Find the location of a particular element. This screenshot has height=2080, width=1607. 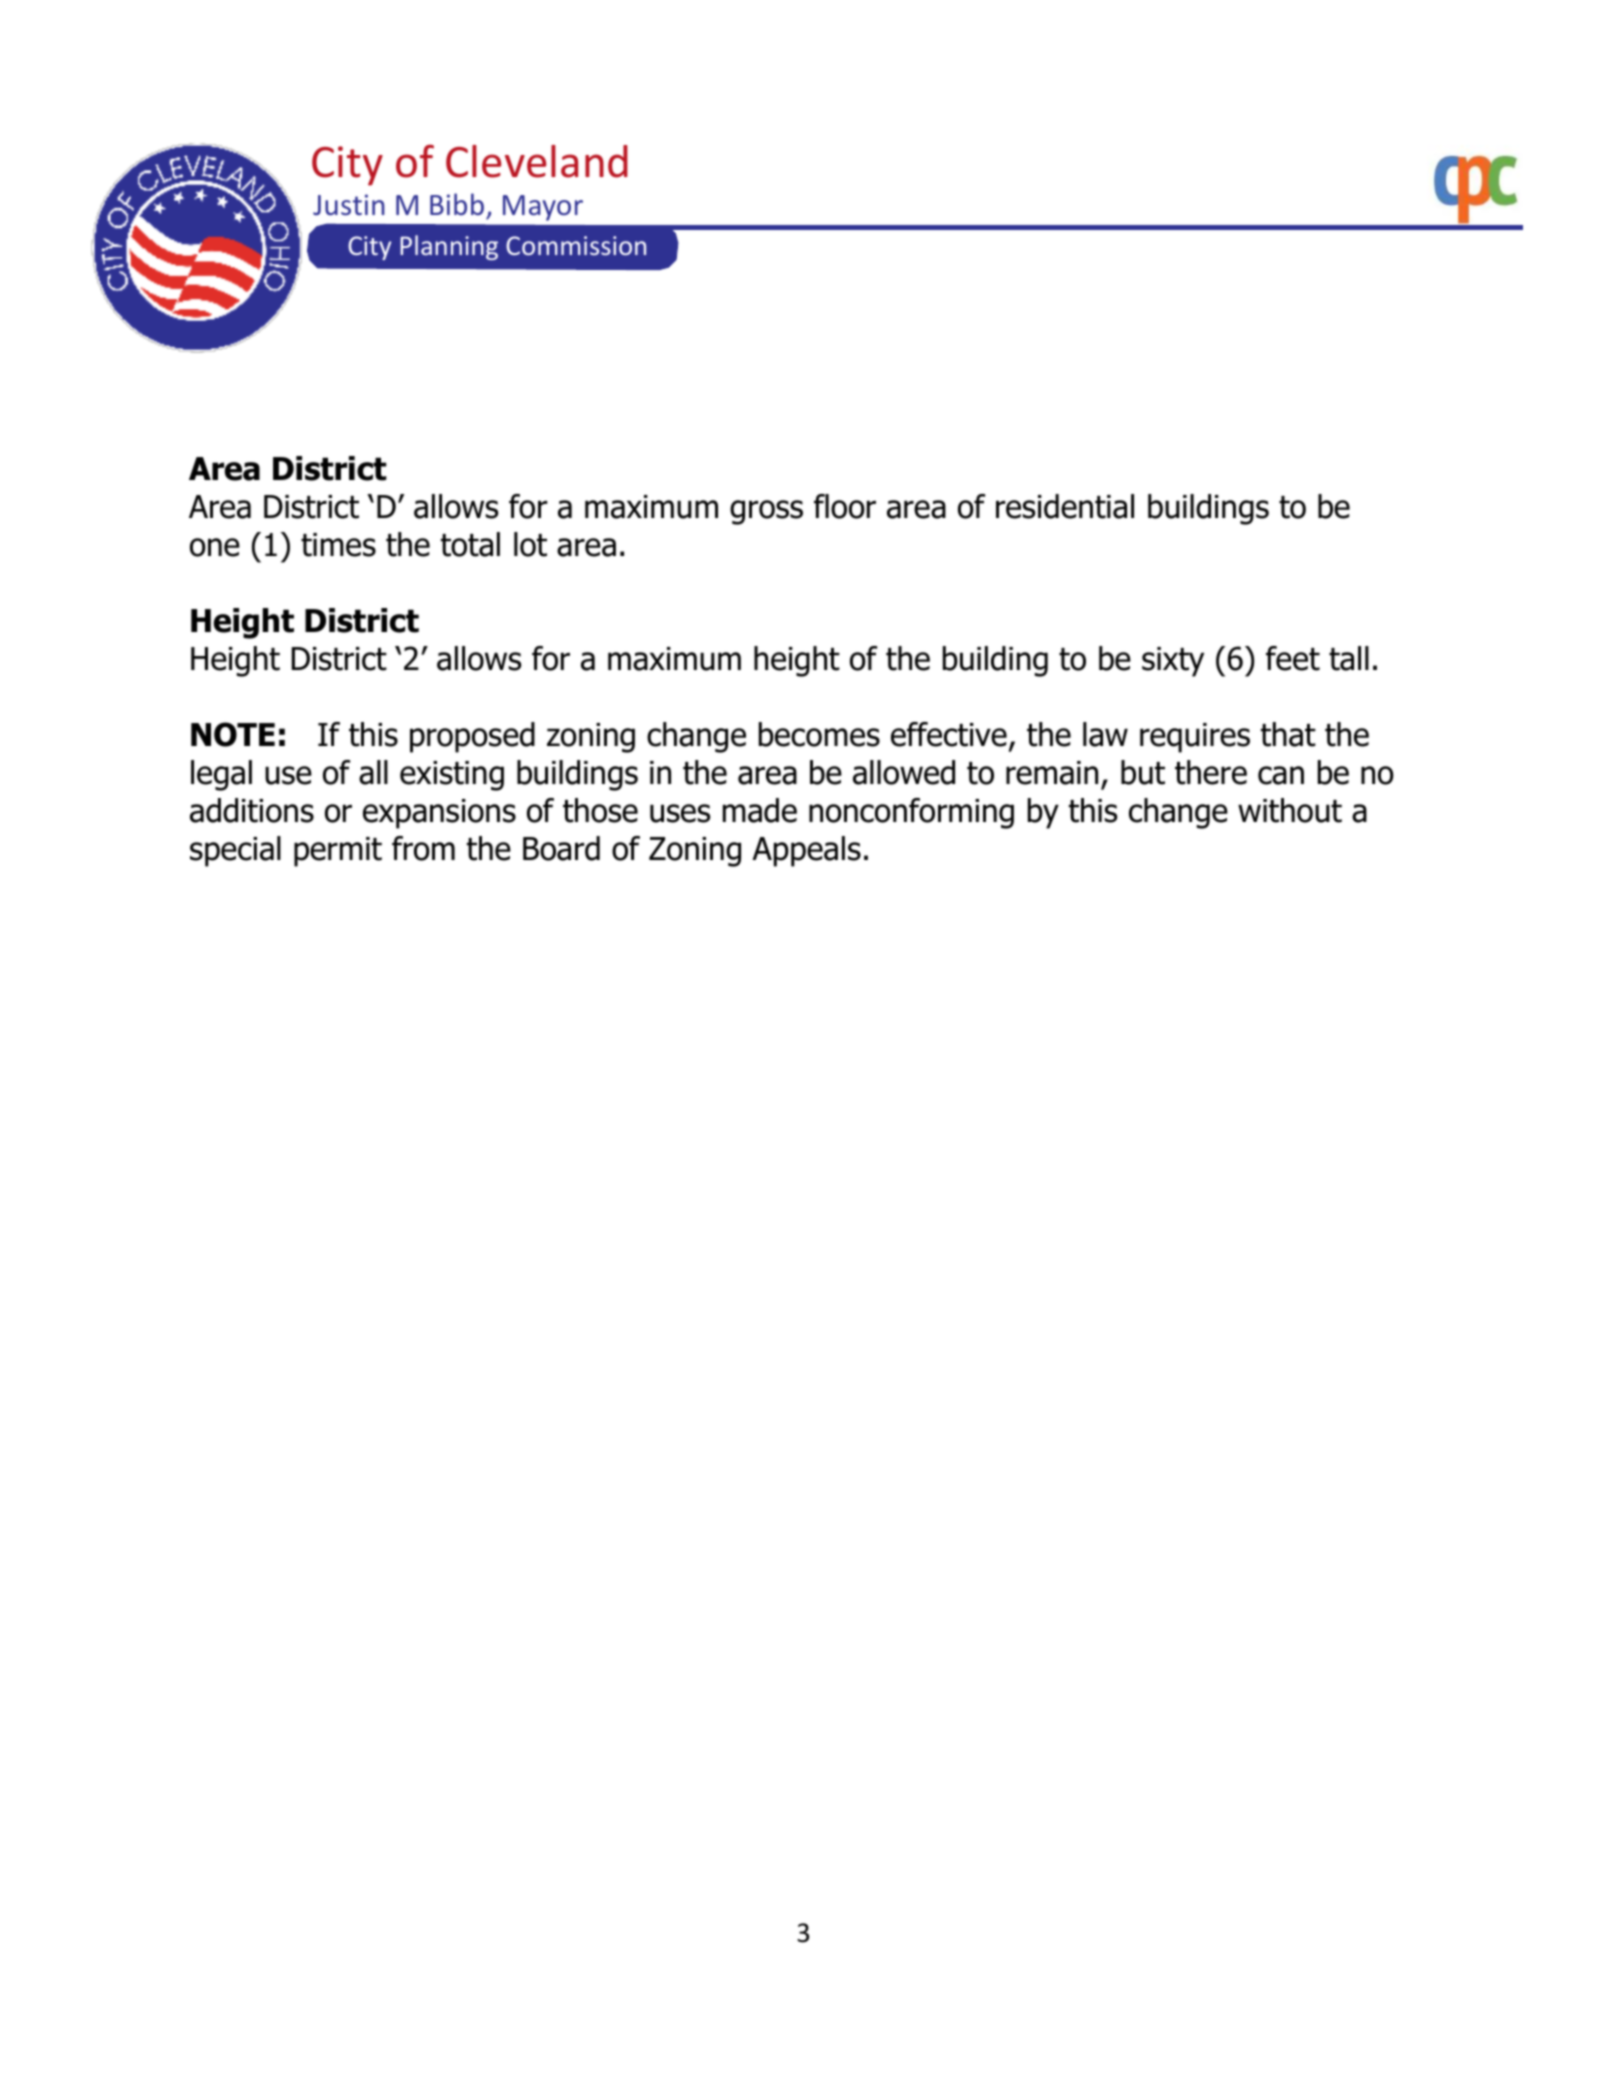

Commission is located at coordinates (576, 245).
